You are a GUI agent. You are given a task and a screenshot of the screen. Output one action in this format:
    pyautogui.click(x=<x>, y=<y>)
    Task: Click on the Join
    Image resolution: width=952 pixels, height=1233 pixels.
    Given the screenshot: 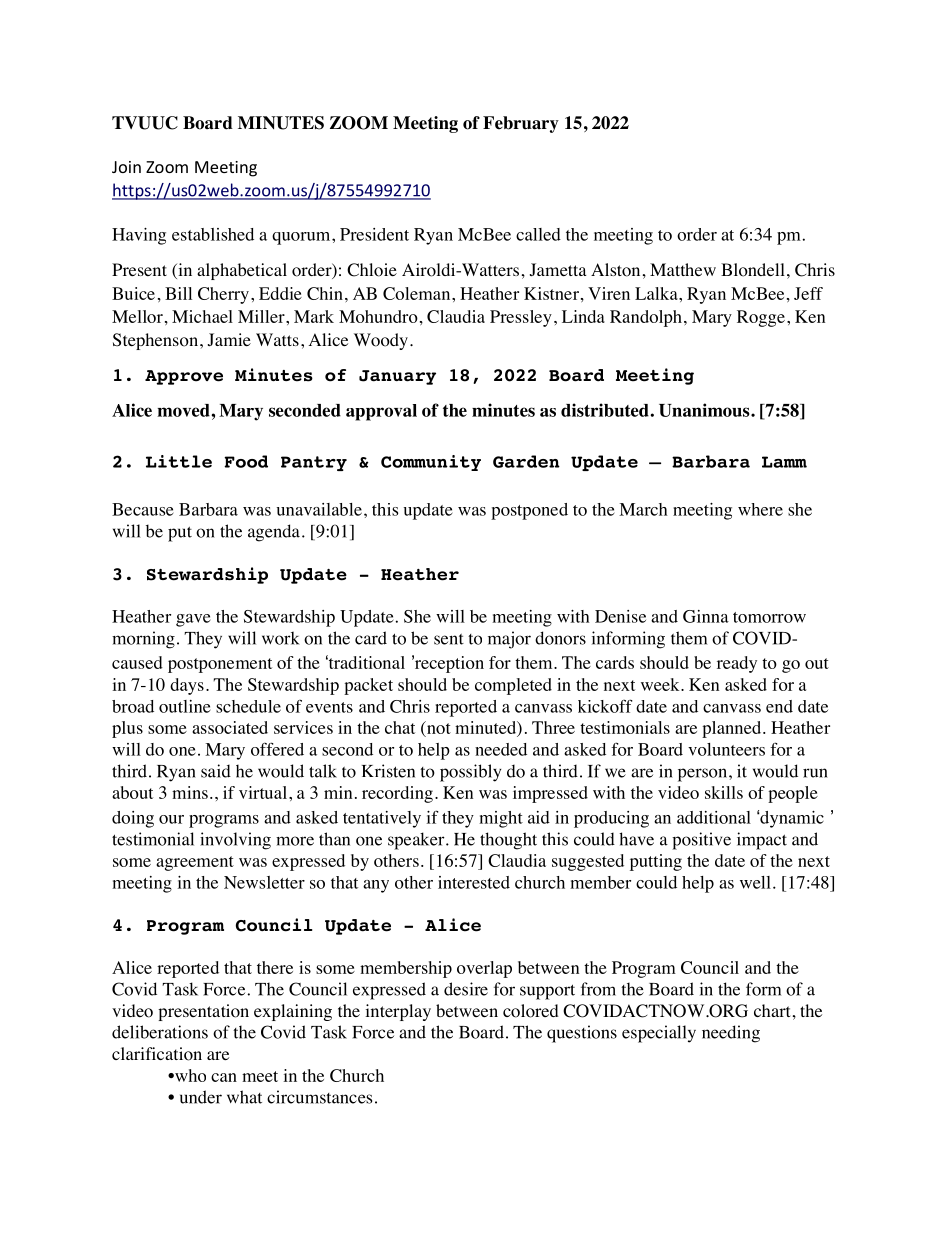 What is the action you would take?
    pyautogui.click(x=126, y=167)
